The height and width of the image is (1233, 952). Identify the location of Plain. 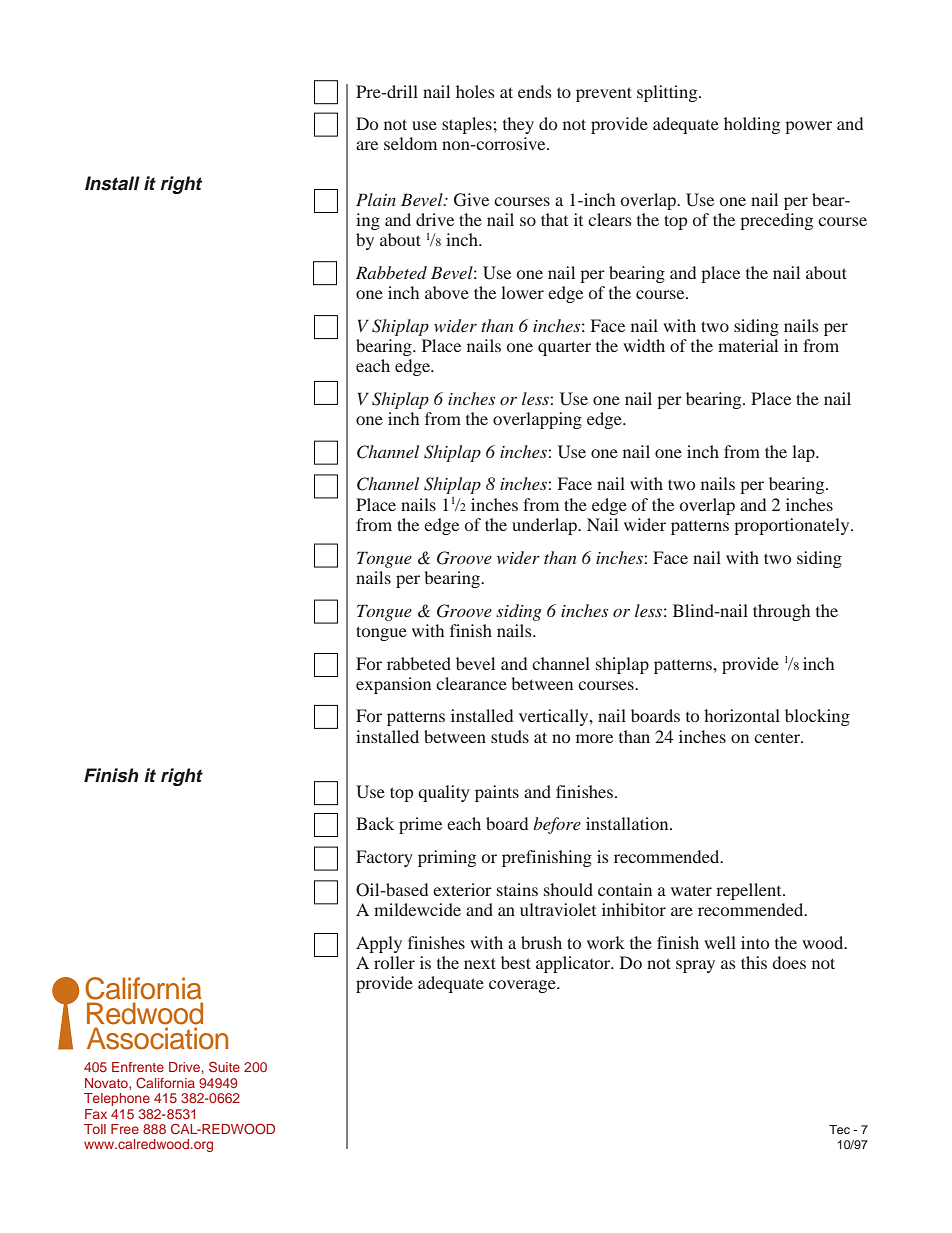
(376, 199).
